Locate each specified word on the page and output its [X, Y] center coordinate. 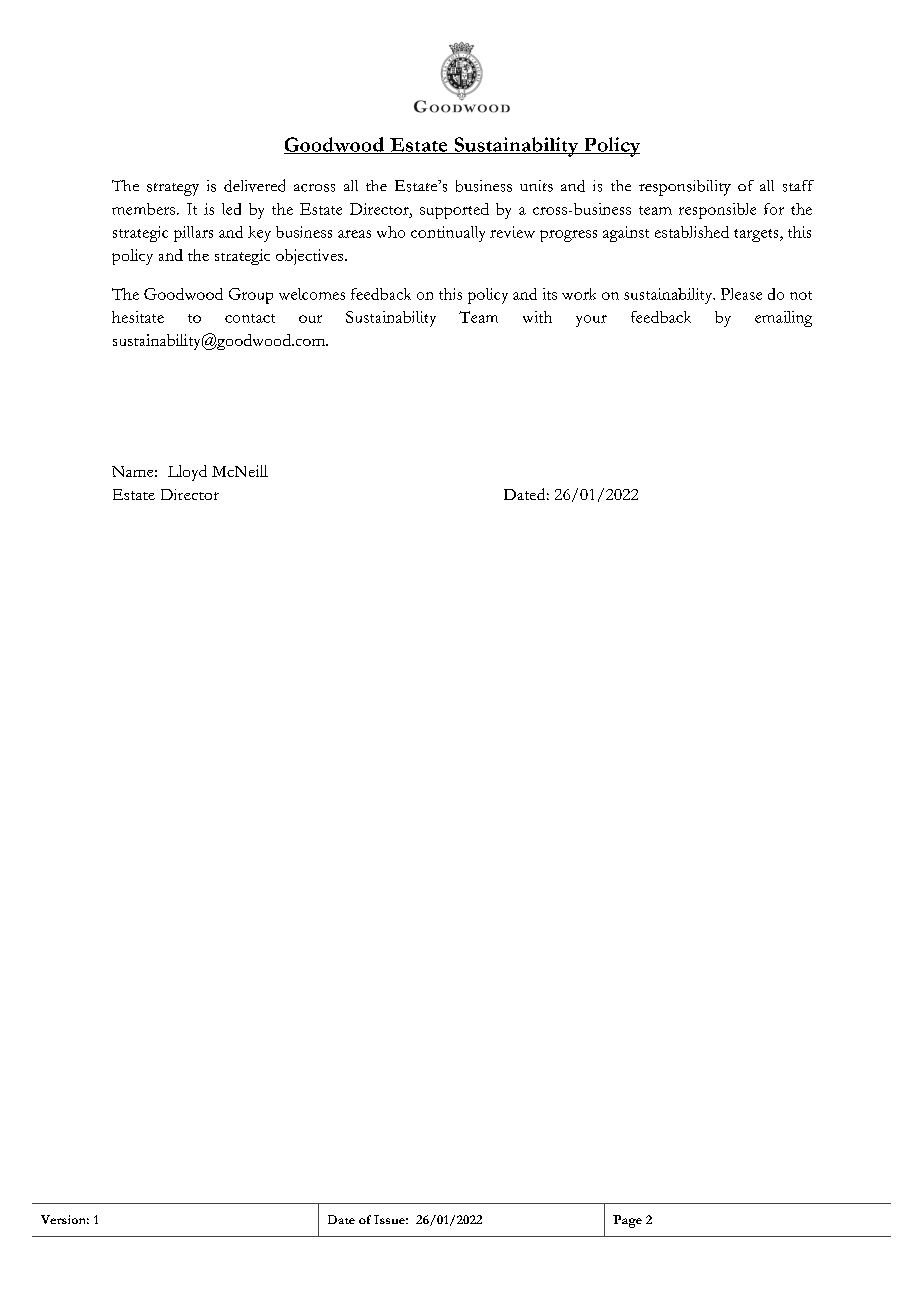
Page [627, 1221]
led [231, 209]
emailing [783, 319]
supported [454, 211]
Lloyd [187, 473]
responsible [717, 211]
